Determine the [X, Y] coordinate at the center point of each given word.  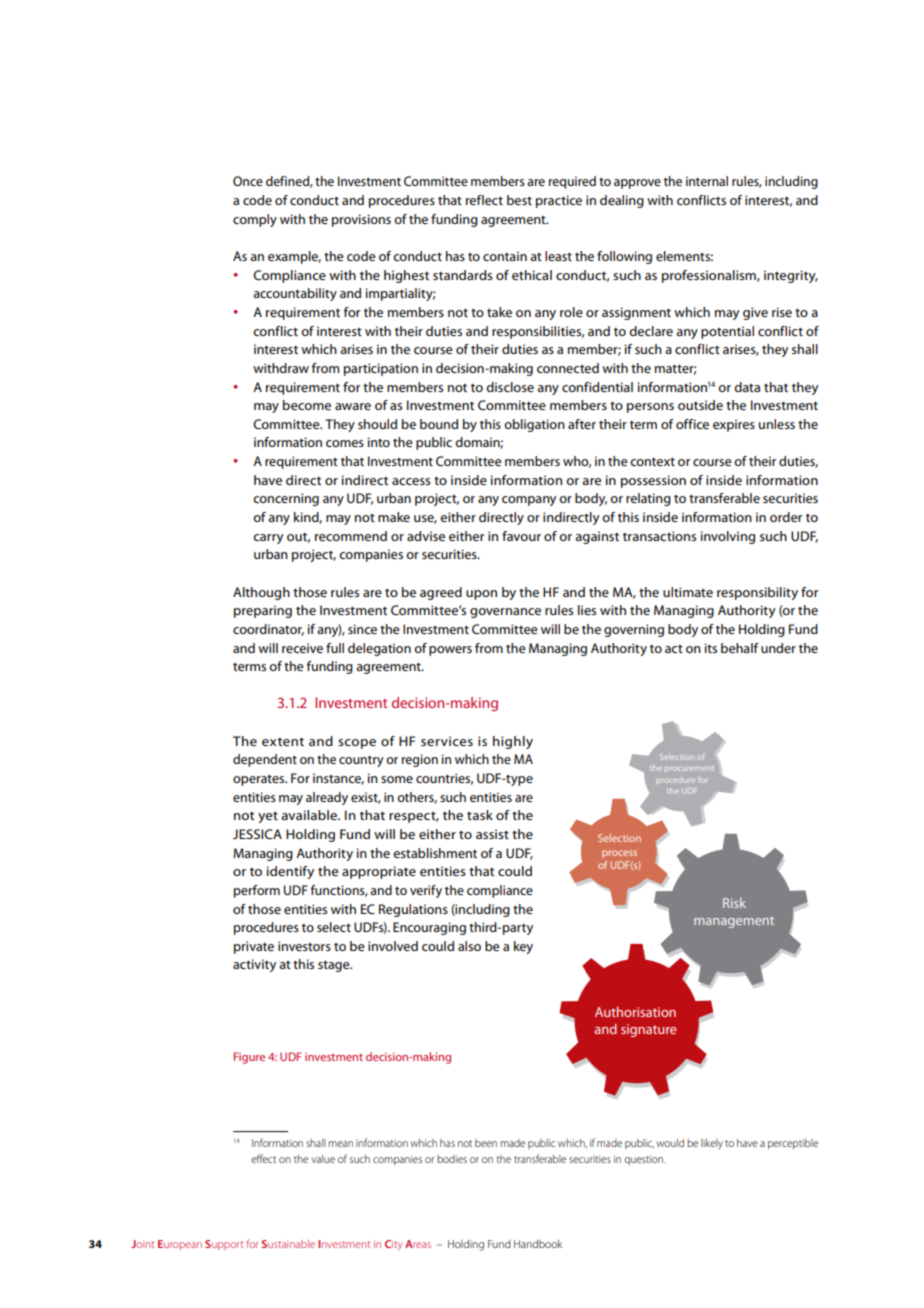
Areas [418, 1244]
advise [426, 536]
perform [257, 891]
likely [712, 1144]
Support [224, 1245]
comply [255, 220]
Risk [734, 903]
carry [268, 539]
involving [728, 537]
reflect [484, 200]
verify [426, 891]
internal [707, 181]
